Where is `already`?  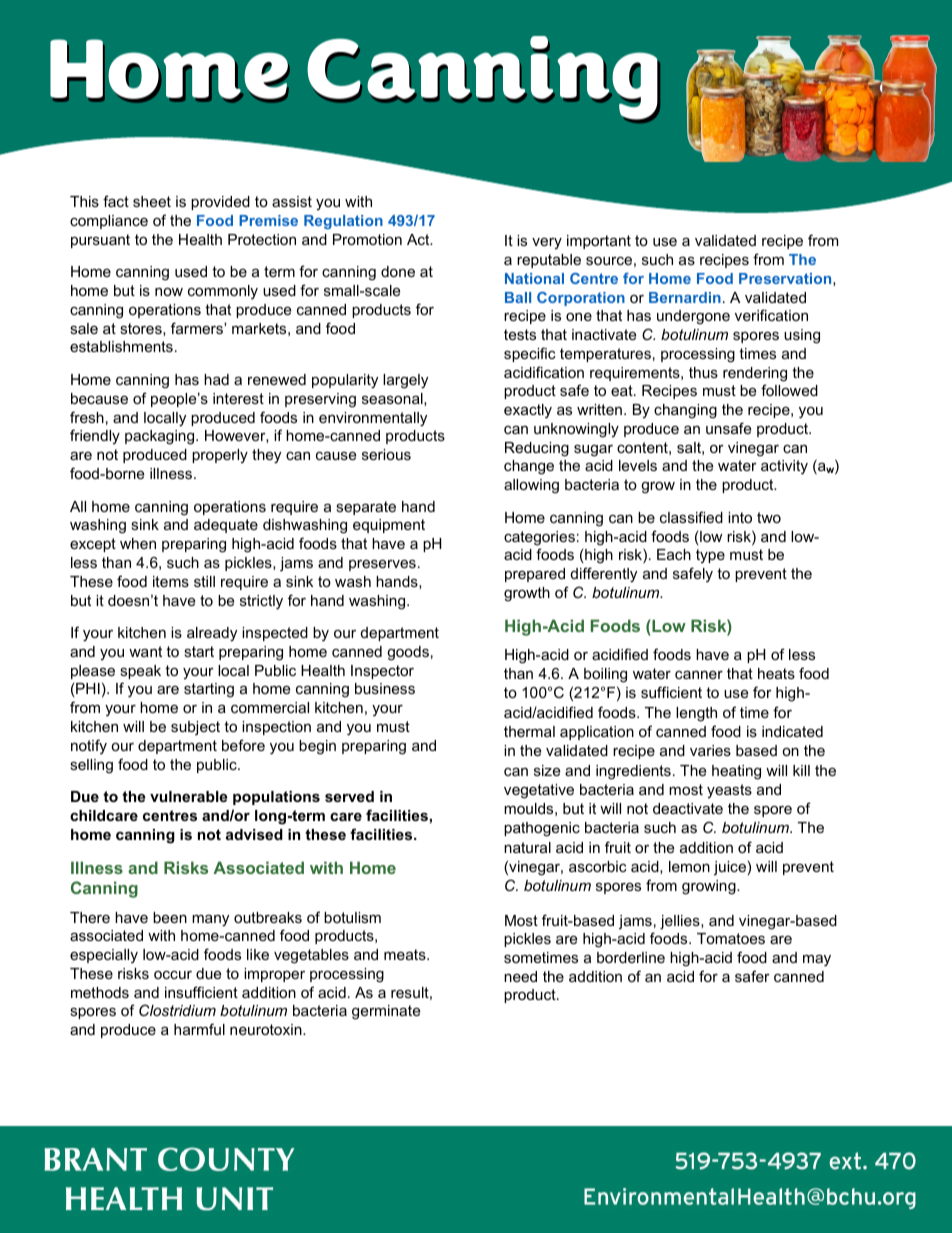 already is located at coordinates (212, 634).
